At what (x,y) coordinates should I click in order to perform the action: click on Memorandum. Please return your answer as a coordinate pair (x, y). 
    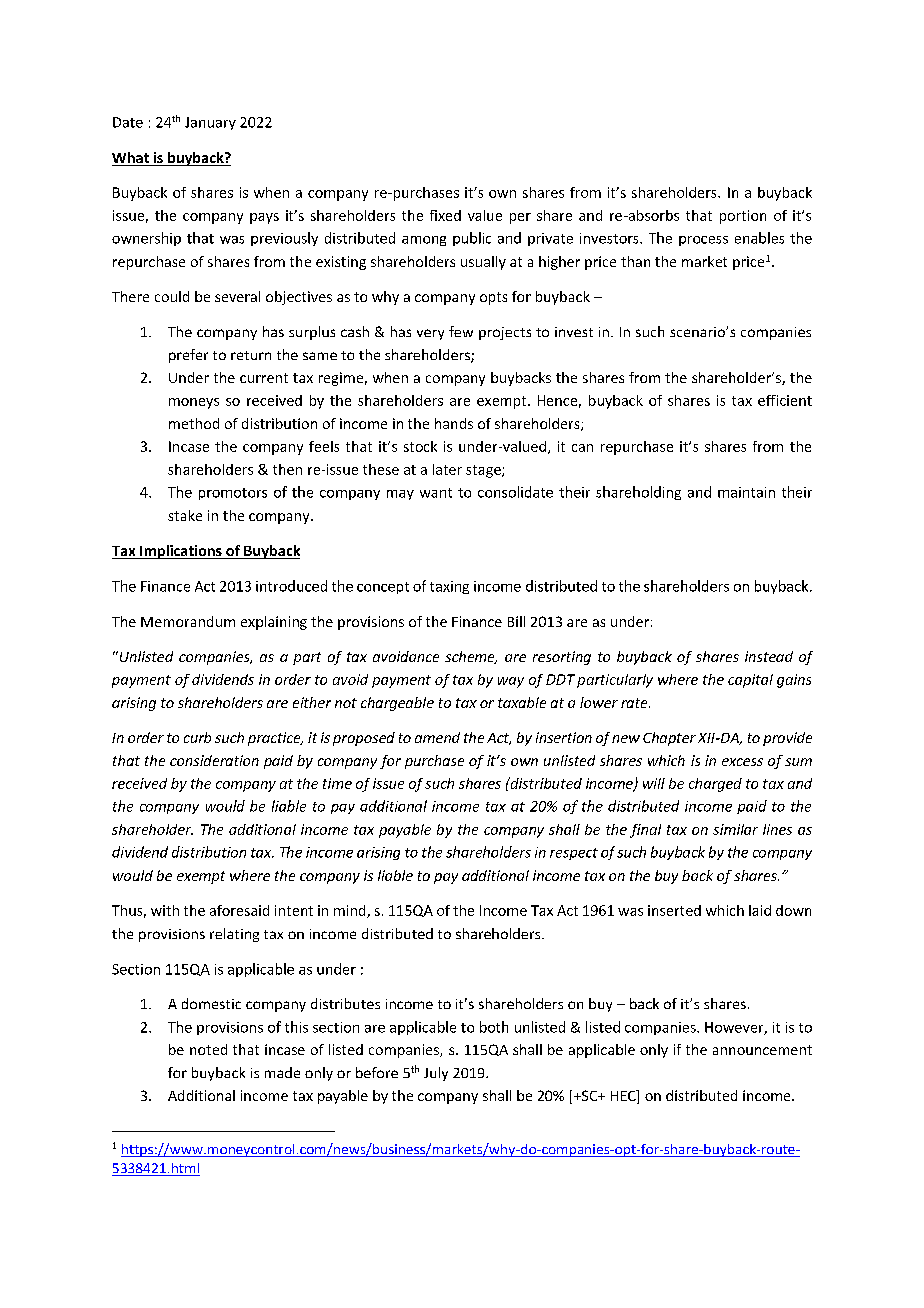
    Looking at the image, I should click on (188, 621).
